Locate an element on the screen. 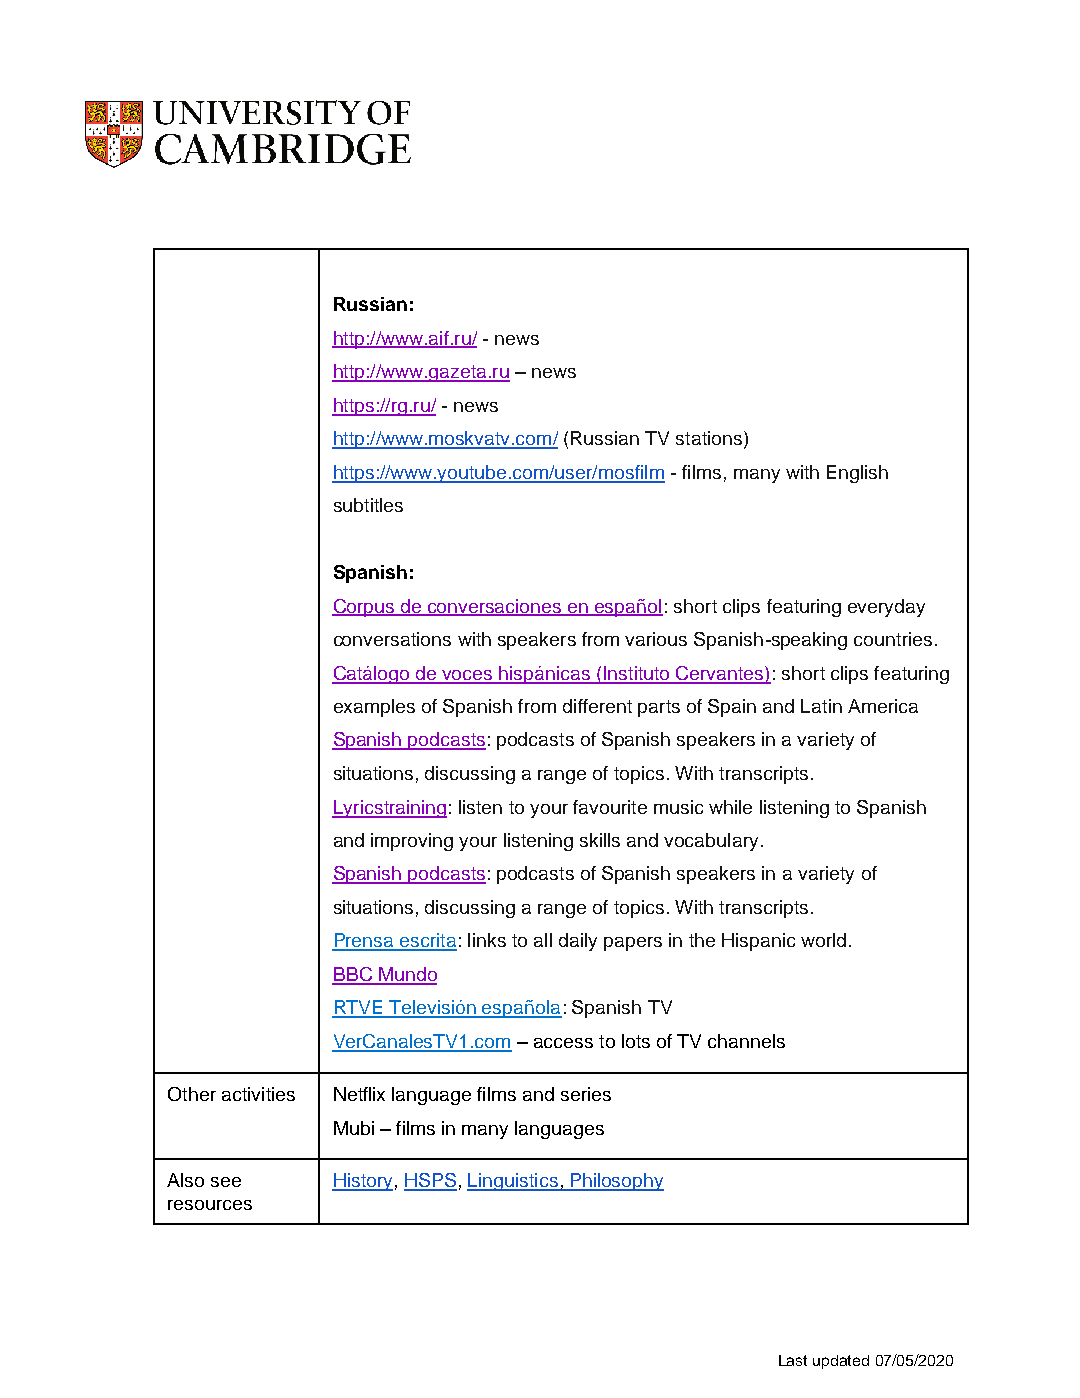  subtitles is located at coordinates (368, 505).
